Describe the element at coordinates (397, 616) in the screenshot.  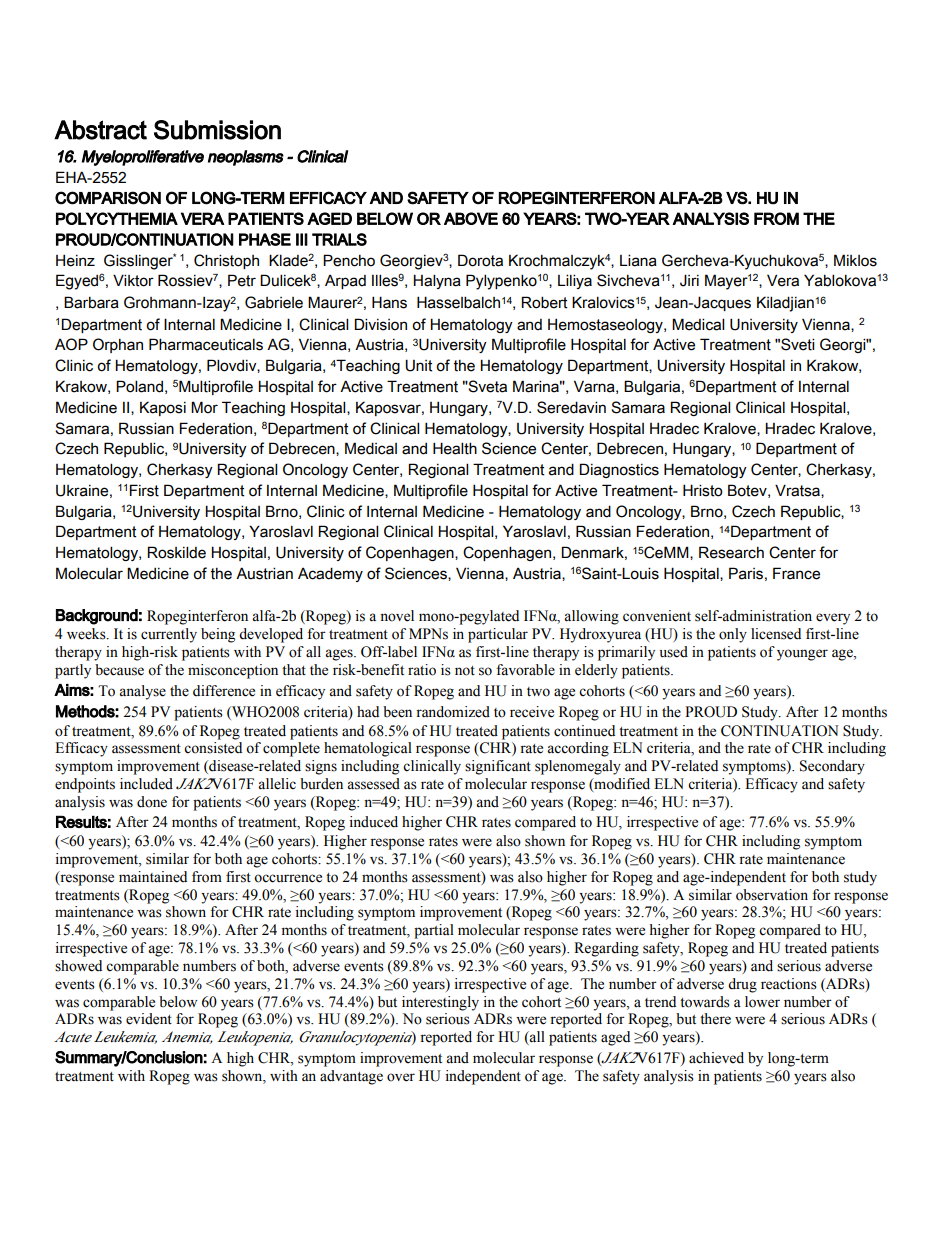
I see `novel` at that location.
